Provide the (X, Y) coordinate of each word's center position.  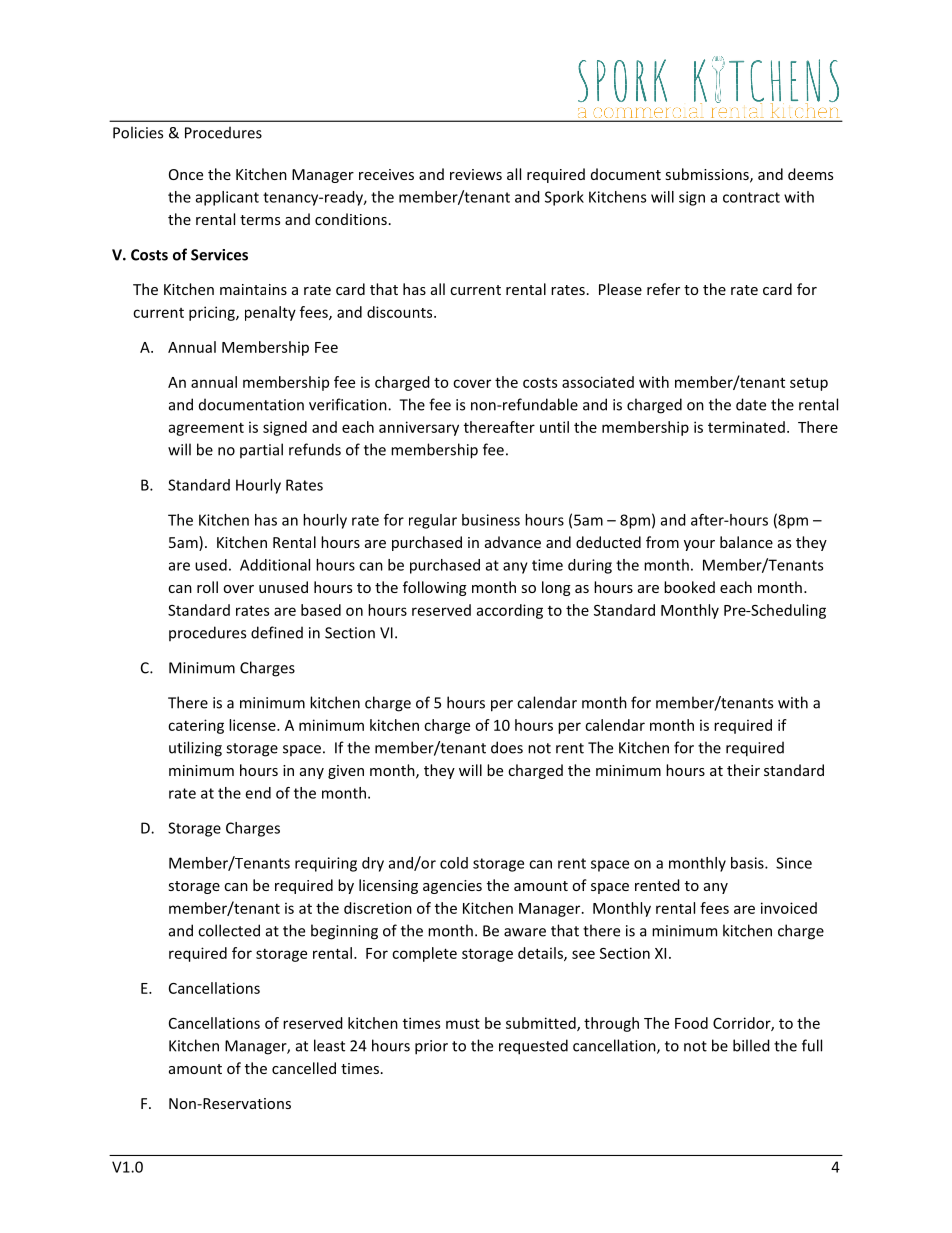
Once (186, 174)
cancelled (304, 1068)
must (463, 1023)
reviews (476, 174)
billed (751, 1045)
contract (751, 197)
